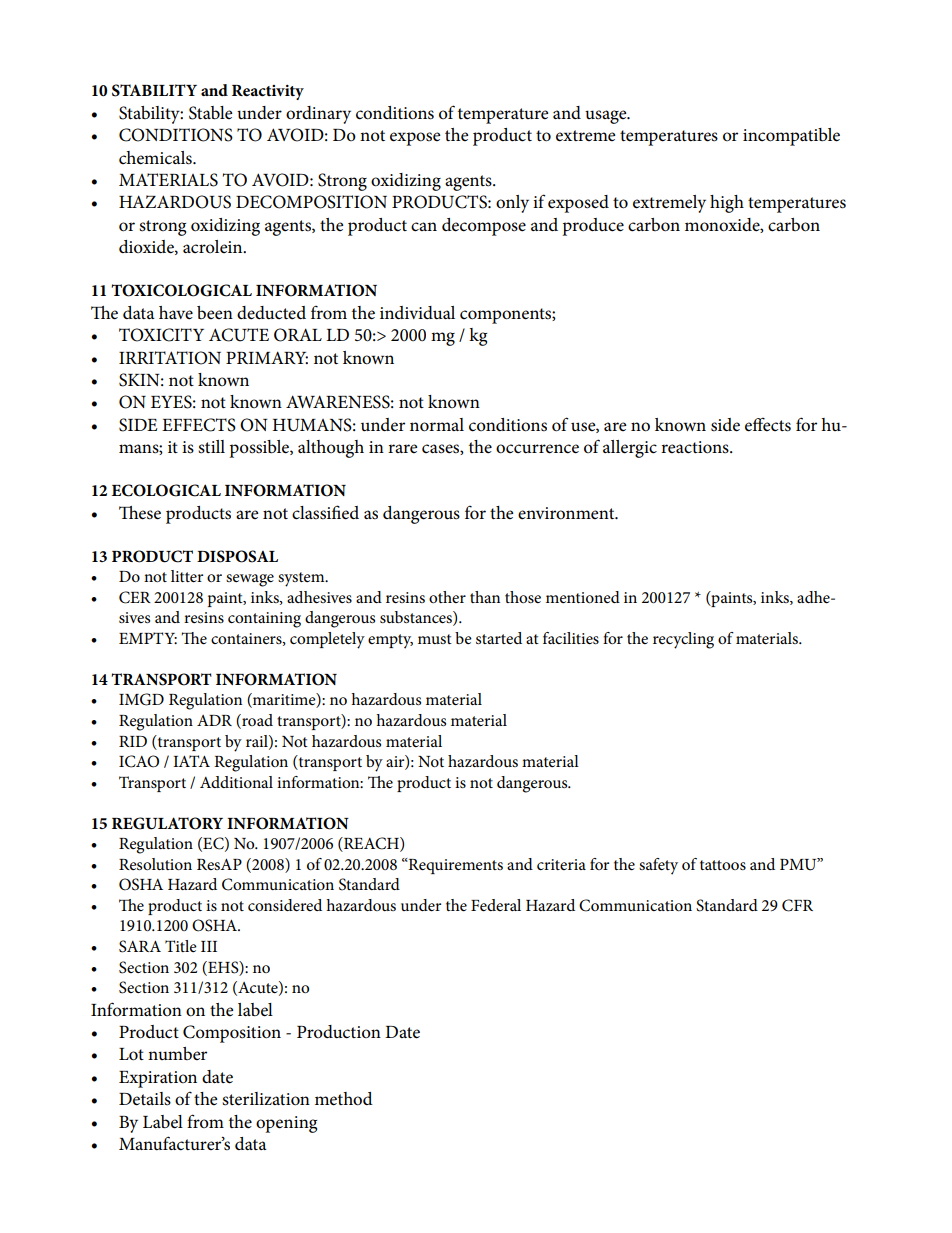 This screenshot has width=952, height=1233. Describe the element at coordinates (266, 1099) in the screenshot. I see `sterilization` at that location.
